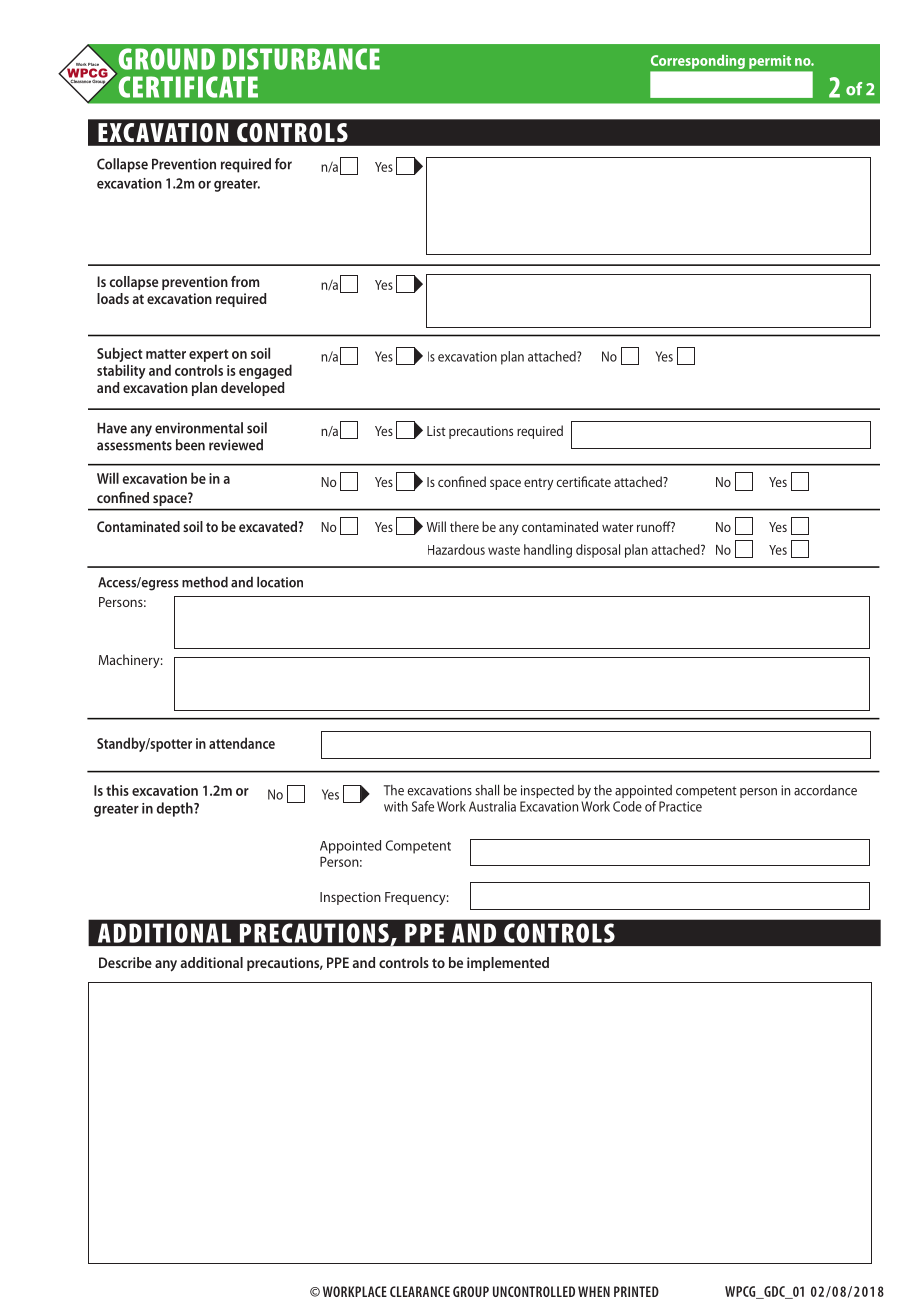 The width and height of the screenshot is (924, 1308). What do you see at coordinates (770, 62) in the screenshot?
I see `permit` at bounding box center [770, 62].
